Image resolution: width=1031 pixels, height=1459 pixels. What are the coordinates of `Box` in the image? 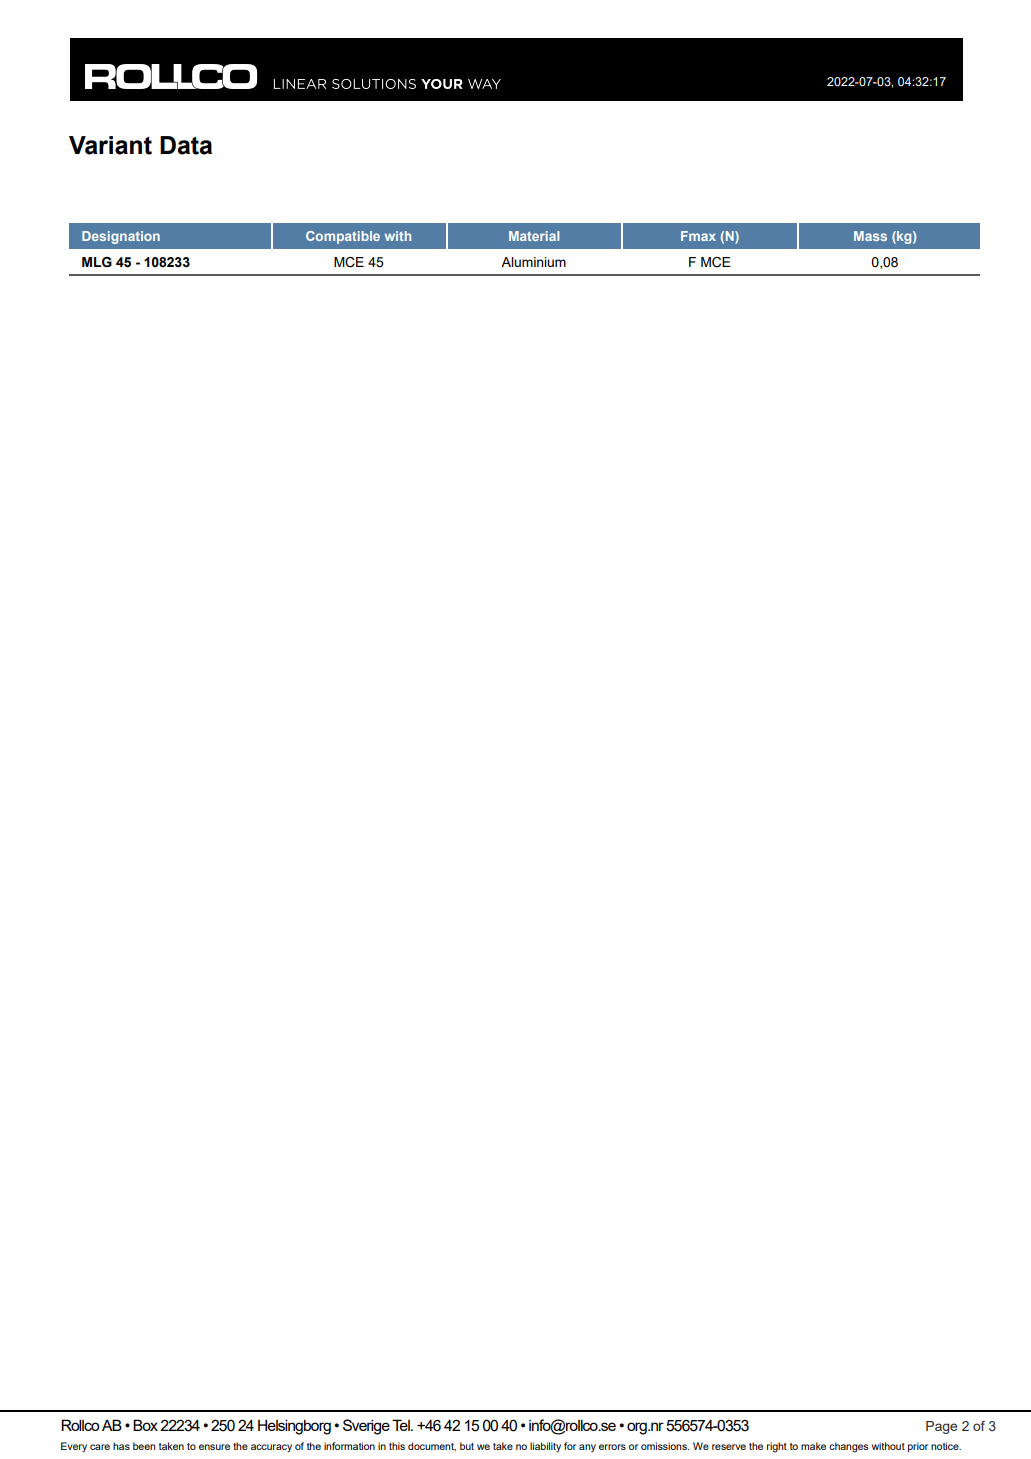 It's located at (145, 1425).
